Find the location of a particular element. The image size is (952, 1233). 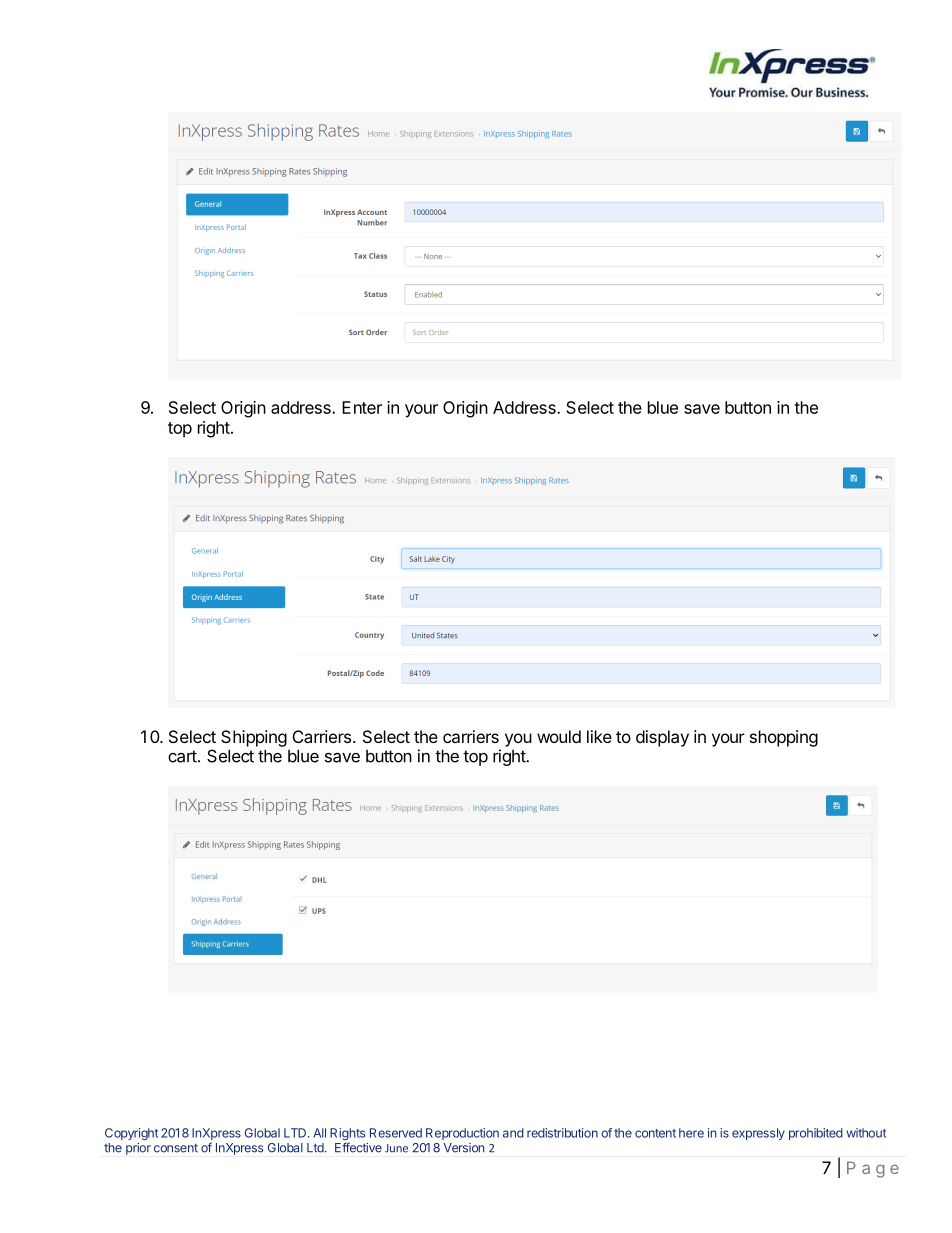

prohibited is located at coordinates (816, 1134).
